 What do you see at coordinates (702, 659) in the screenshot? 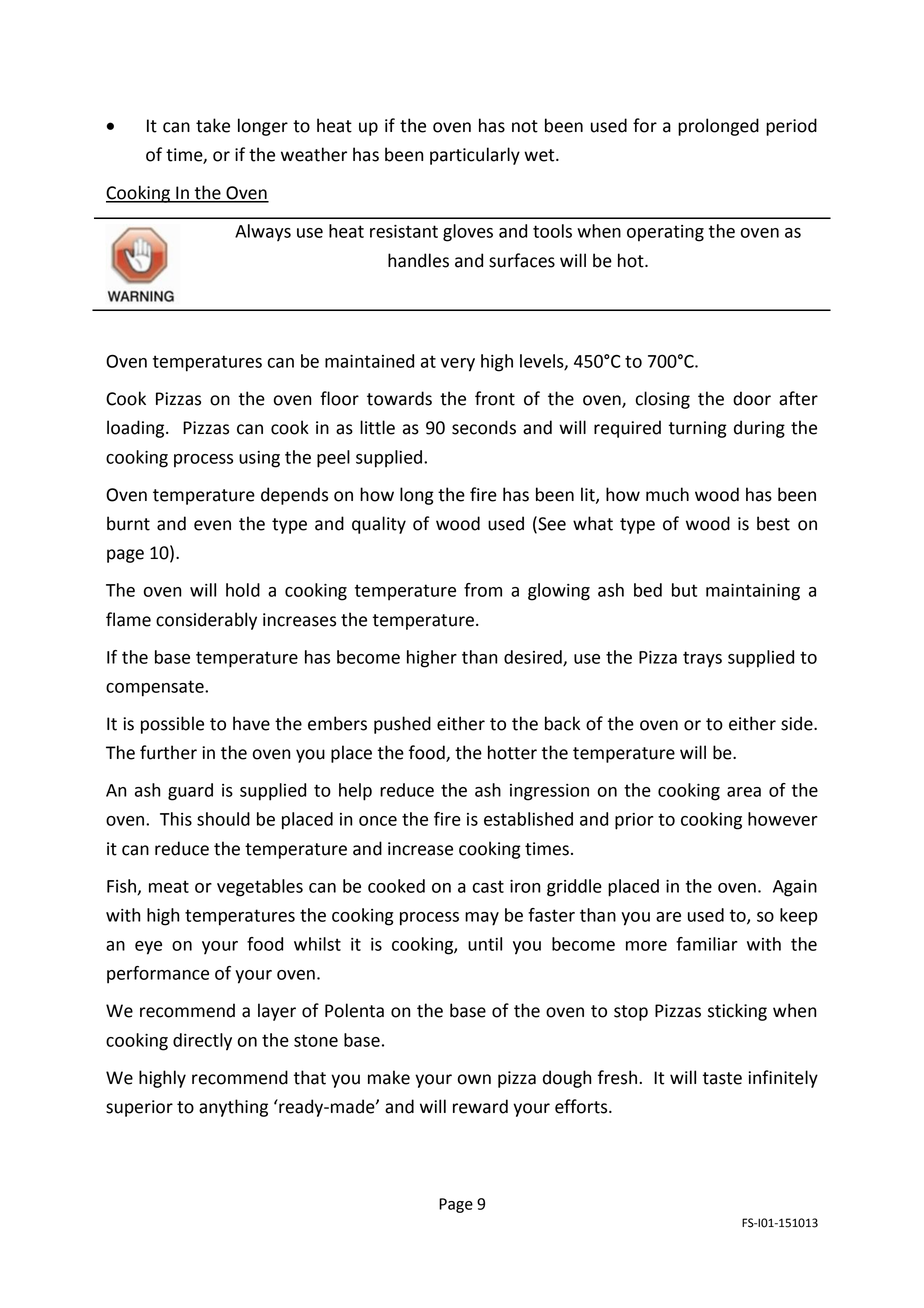
I see `trays` at bounding box center [702, 659].
